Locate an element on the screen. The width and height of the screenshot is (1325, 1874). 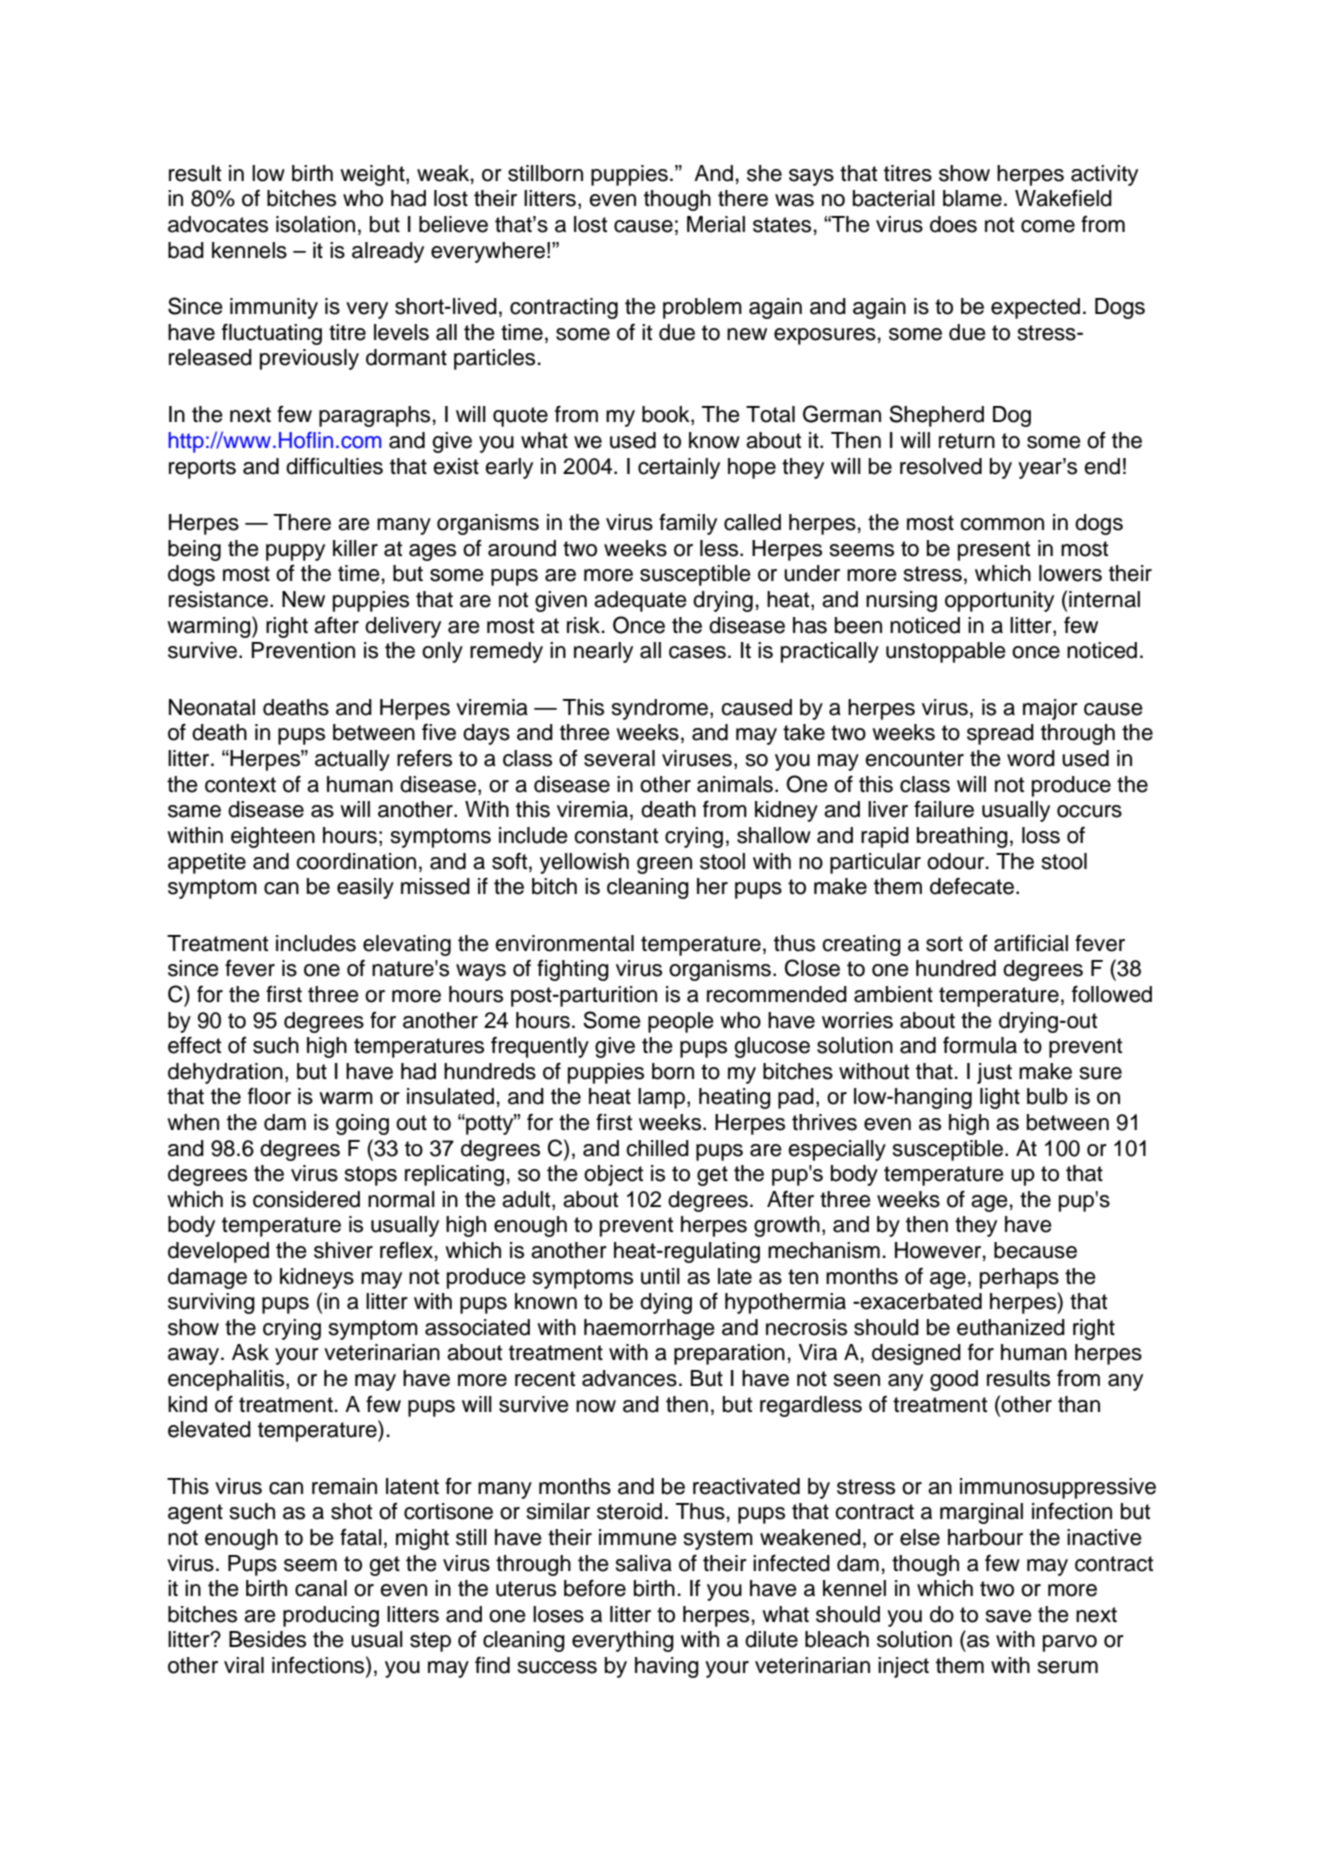
save is located at coordinates (1009, 1616).
